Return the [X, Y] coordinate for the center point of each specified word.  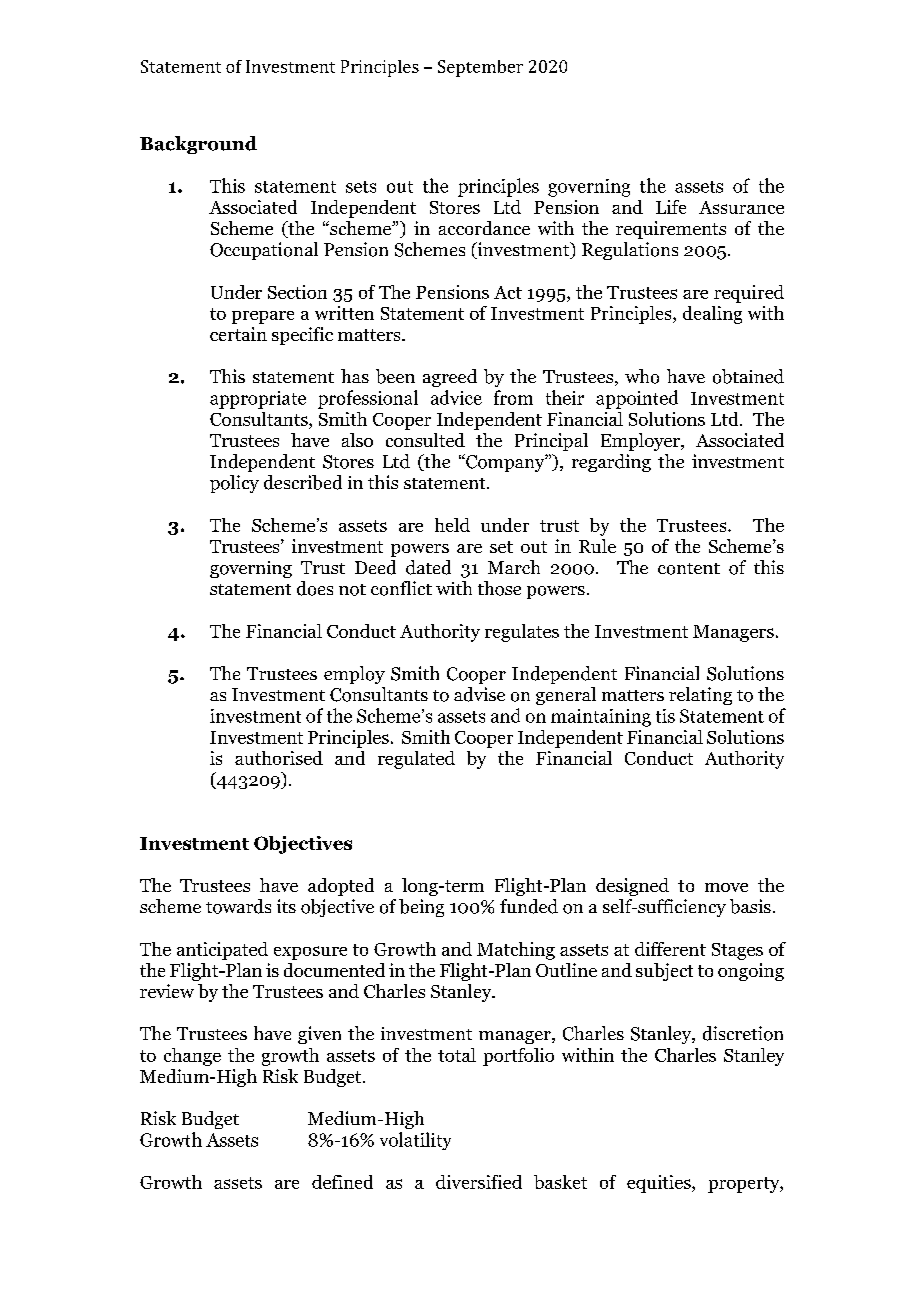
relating [700, 696]
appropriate [258, 400]
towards [238, 906]
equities [660, 1184]
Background [198, 145]
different [670, 949]
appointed [637, 399]
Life [671, 207]
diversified [479, 1182]
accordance [484, 228]
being [421, 908]
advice [456, 397]
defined [342, 1182]
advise [479, 694]
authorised [279, 758]
